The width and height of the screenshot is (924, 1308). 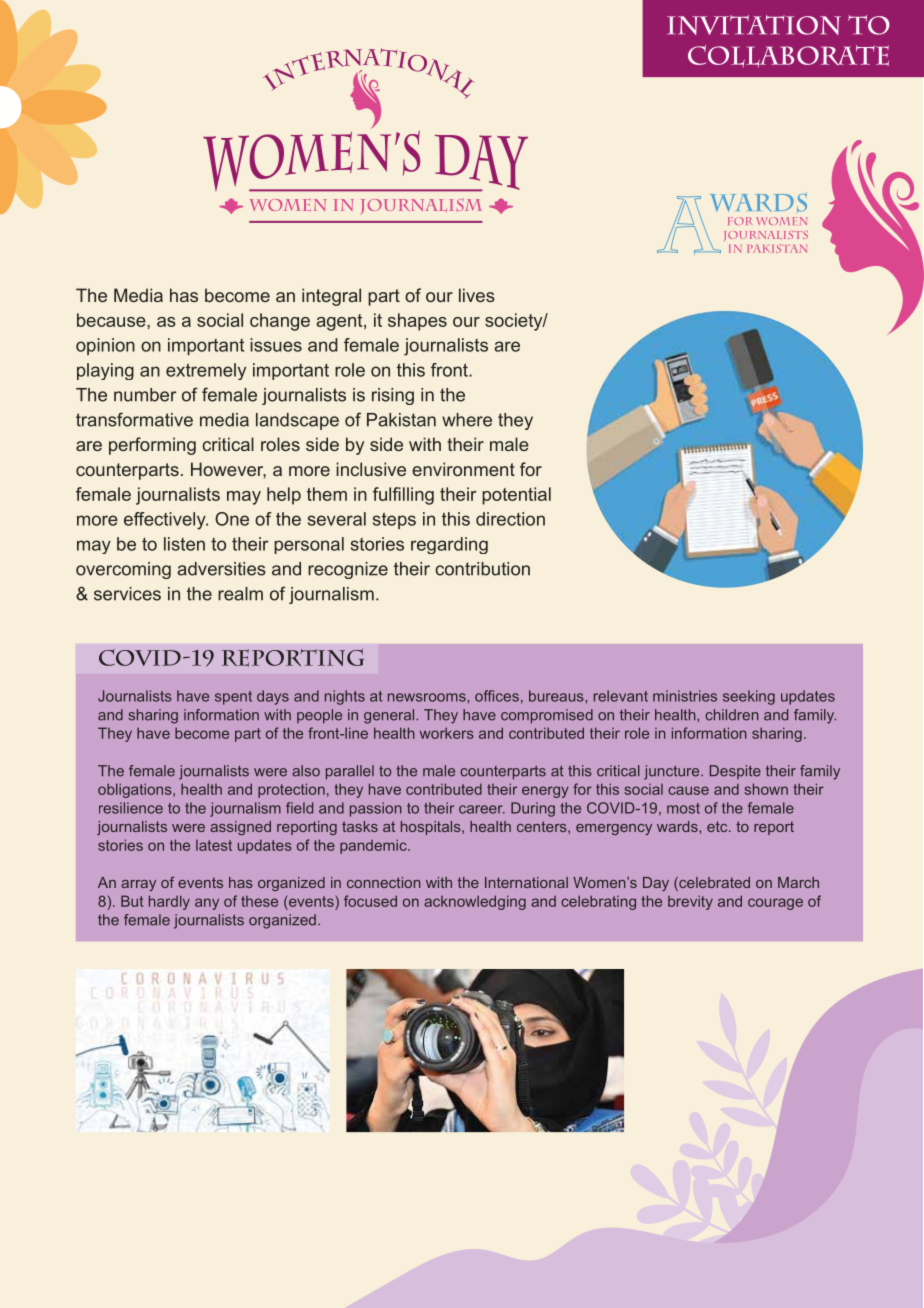 I want to click on integral, so click(x=331, y=297).
